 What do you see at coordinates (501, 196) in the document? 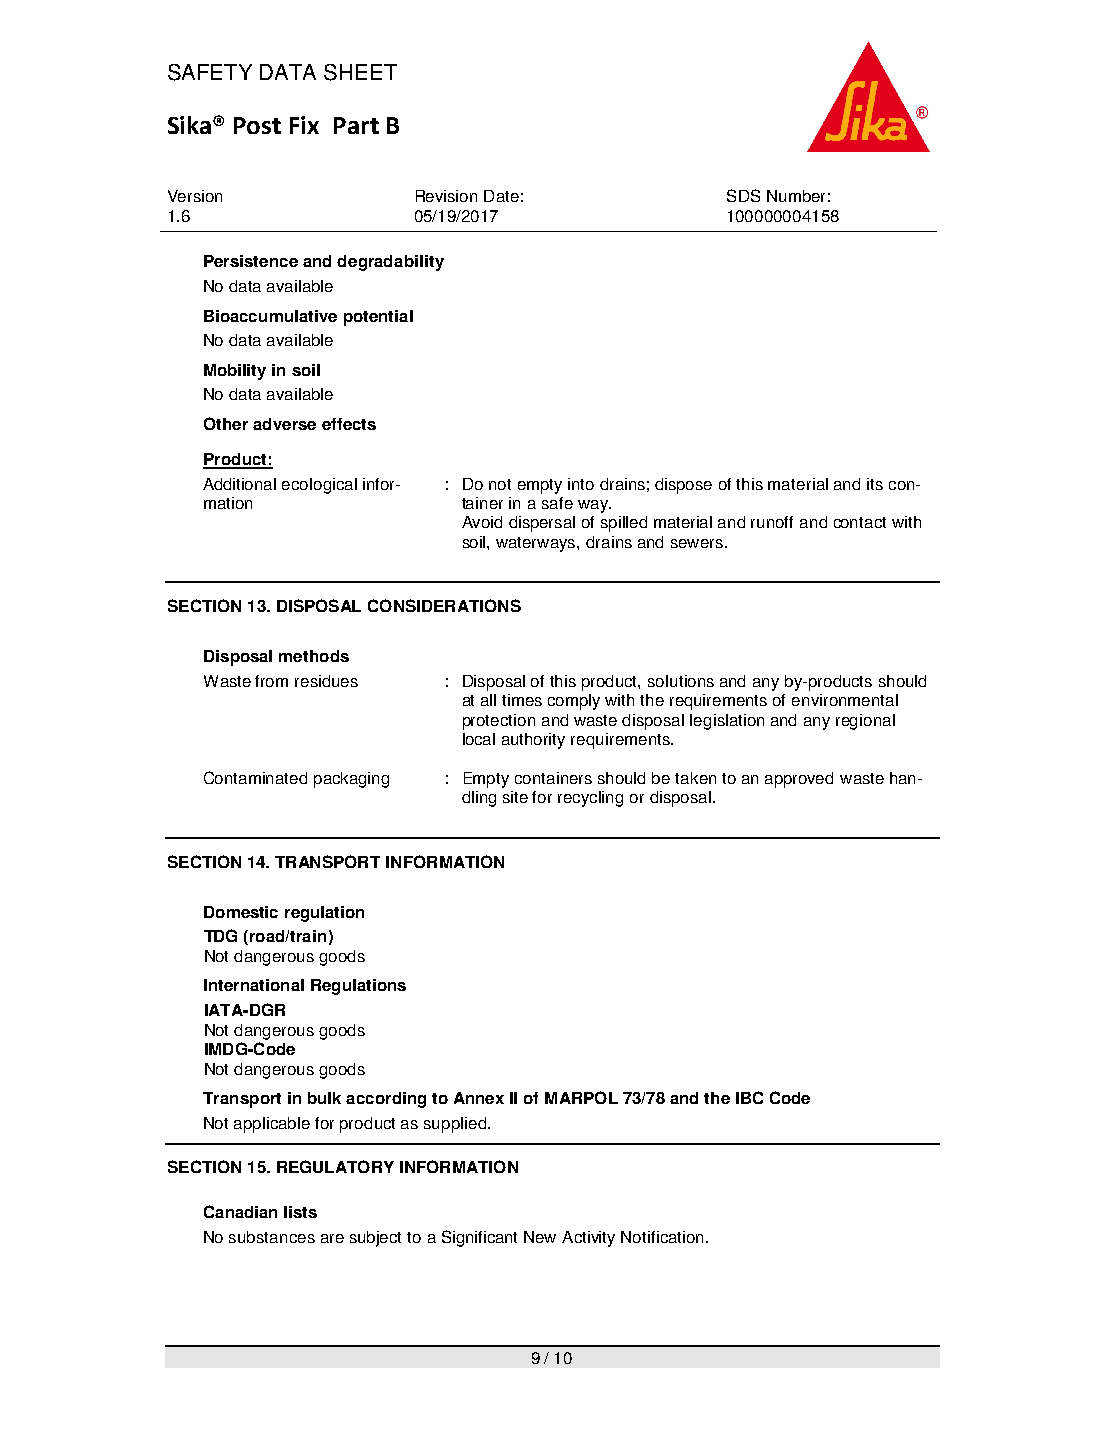
I see `Date` at bounding box center [501, 196].
